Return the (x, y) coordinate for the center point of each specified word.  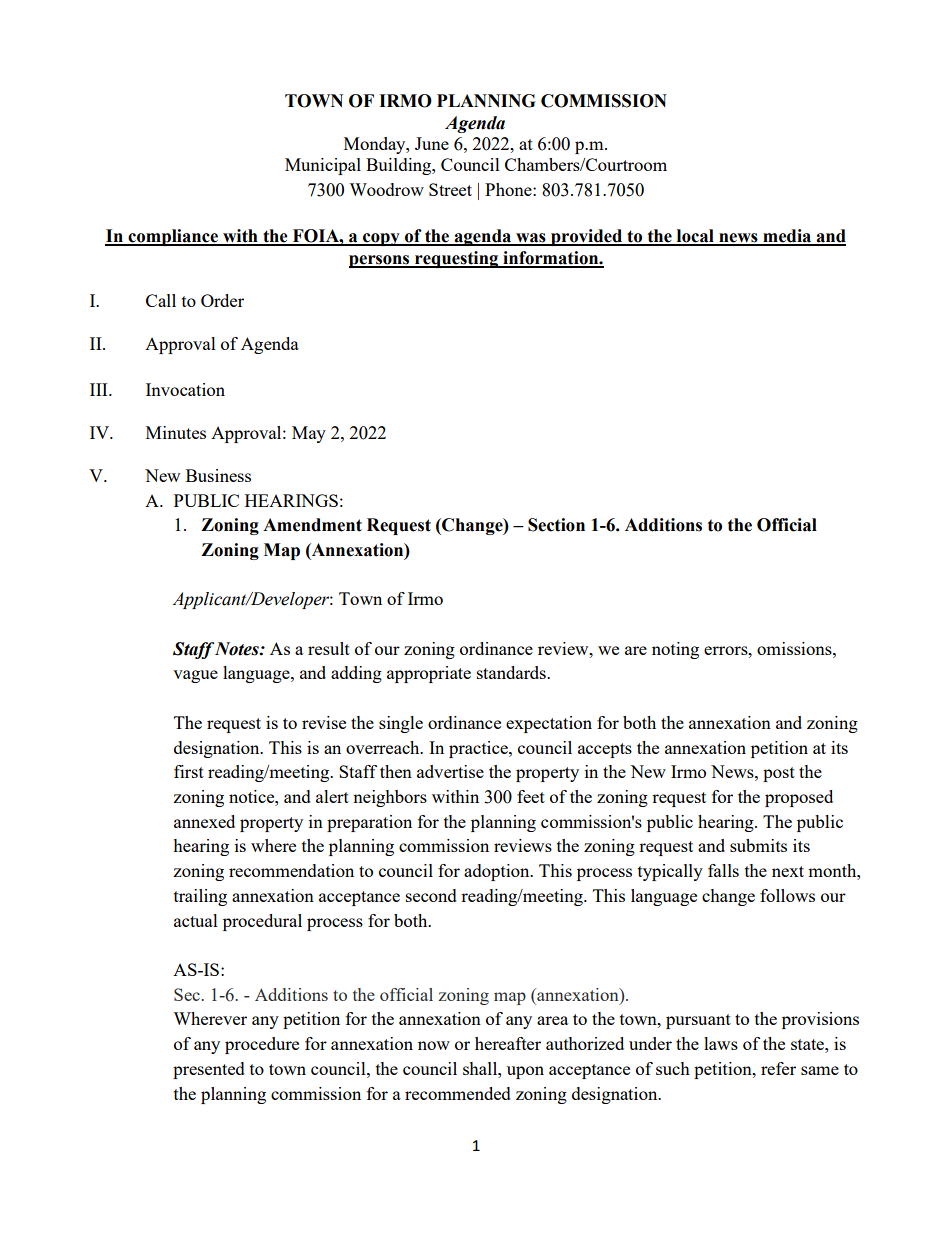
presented (209, 1070)
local (695, 237)
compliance (173, 237)
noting (675, 650)
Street (450, 189)
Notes (238, 649)
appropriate (429, 674)
